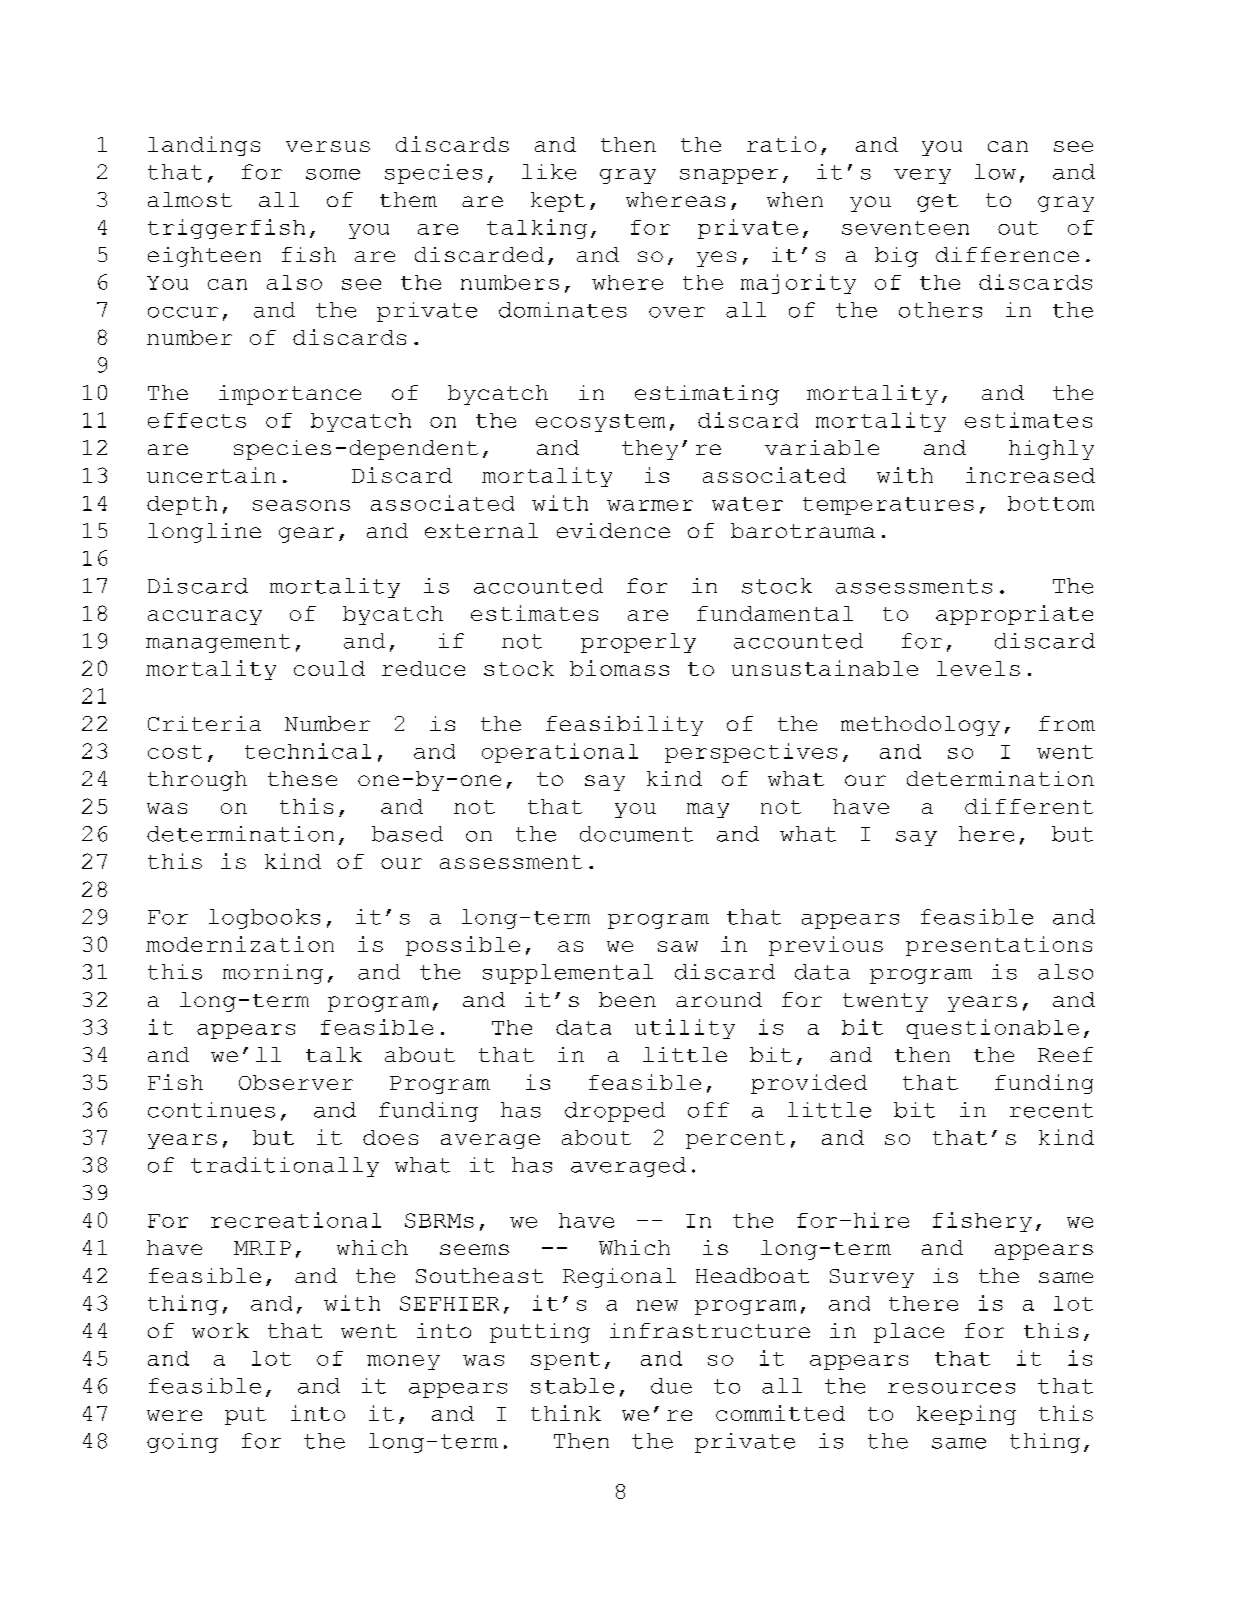 This screenshot has height=1607, width=1241. Describe the element at coordinates (636, 834) in the screenshot. I see `document` at that location.
